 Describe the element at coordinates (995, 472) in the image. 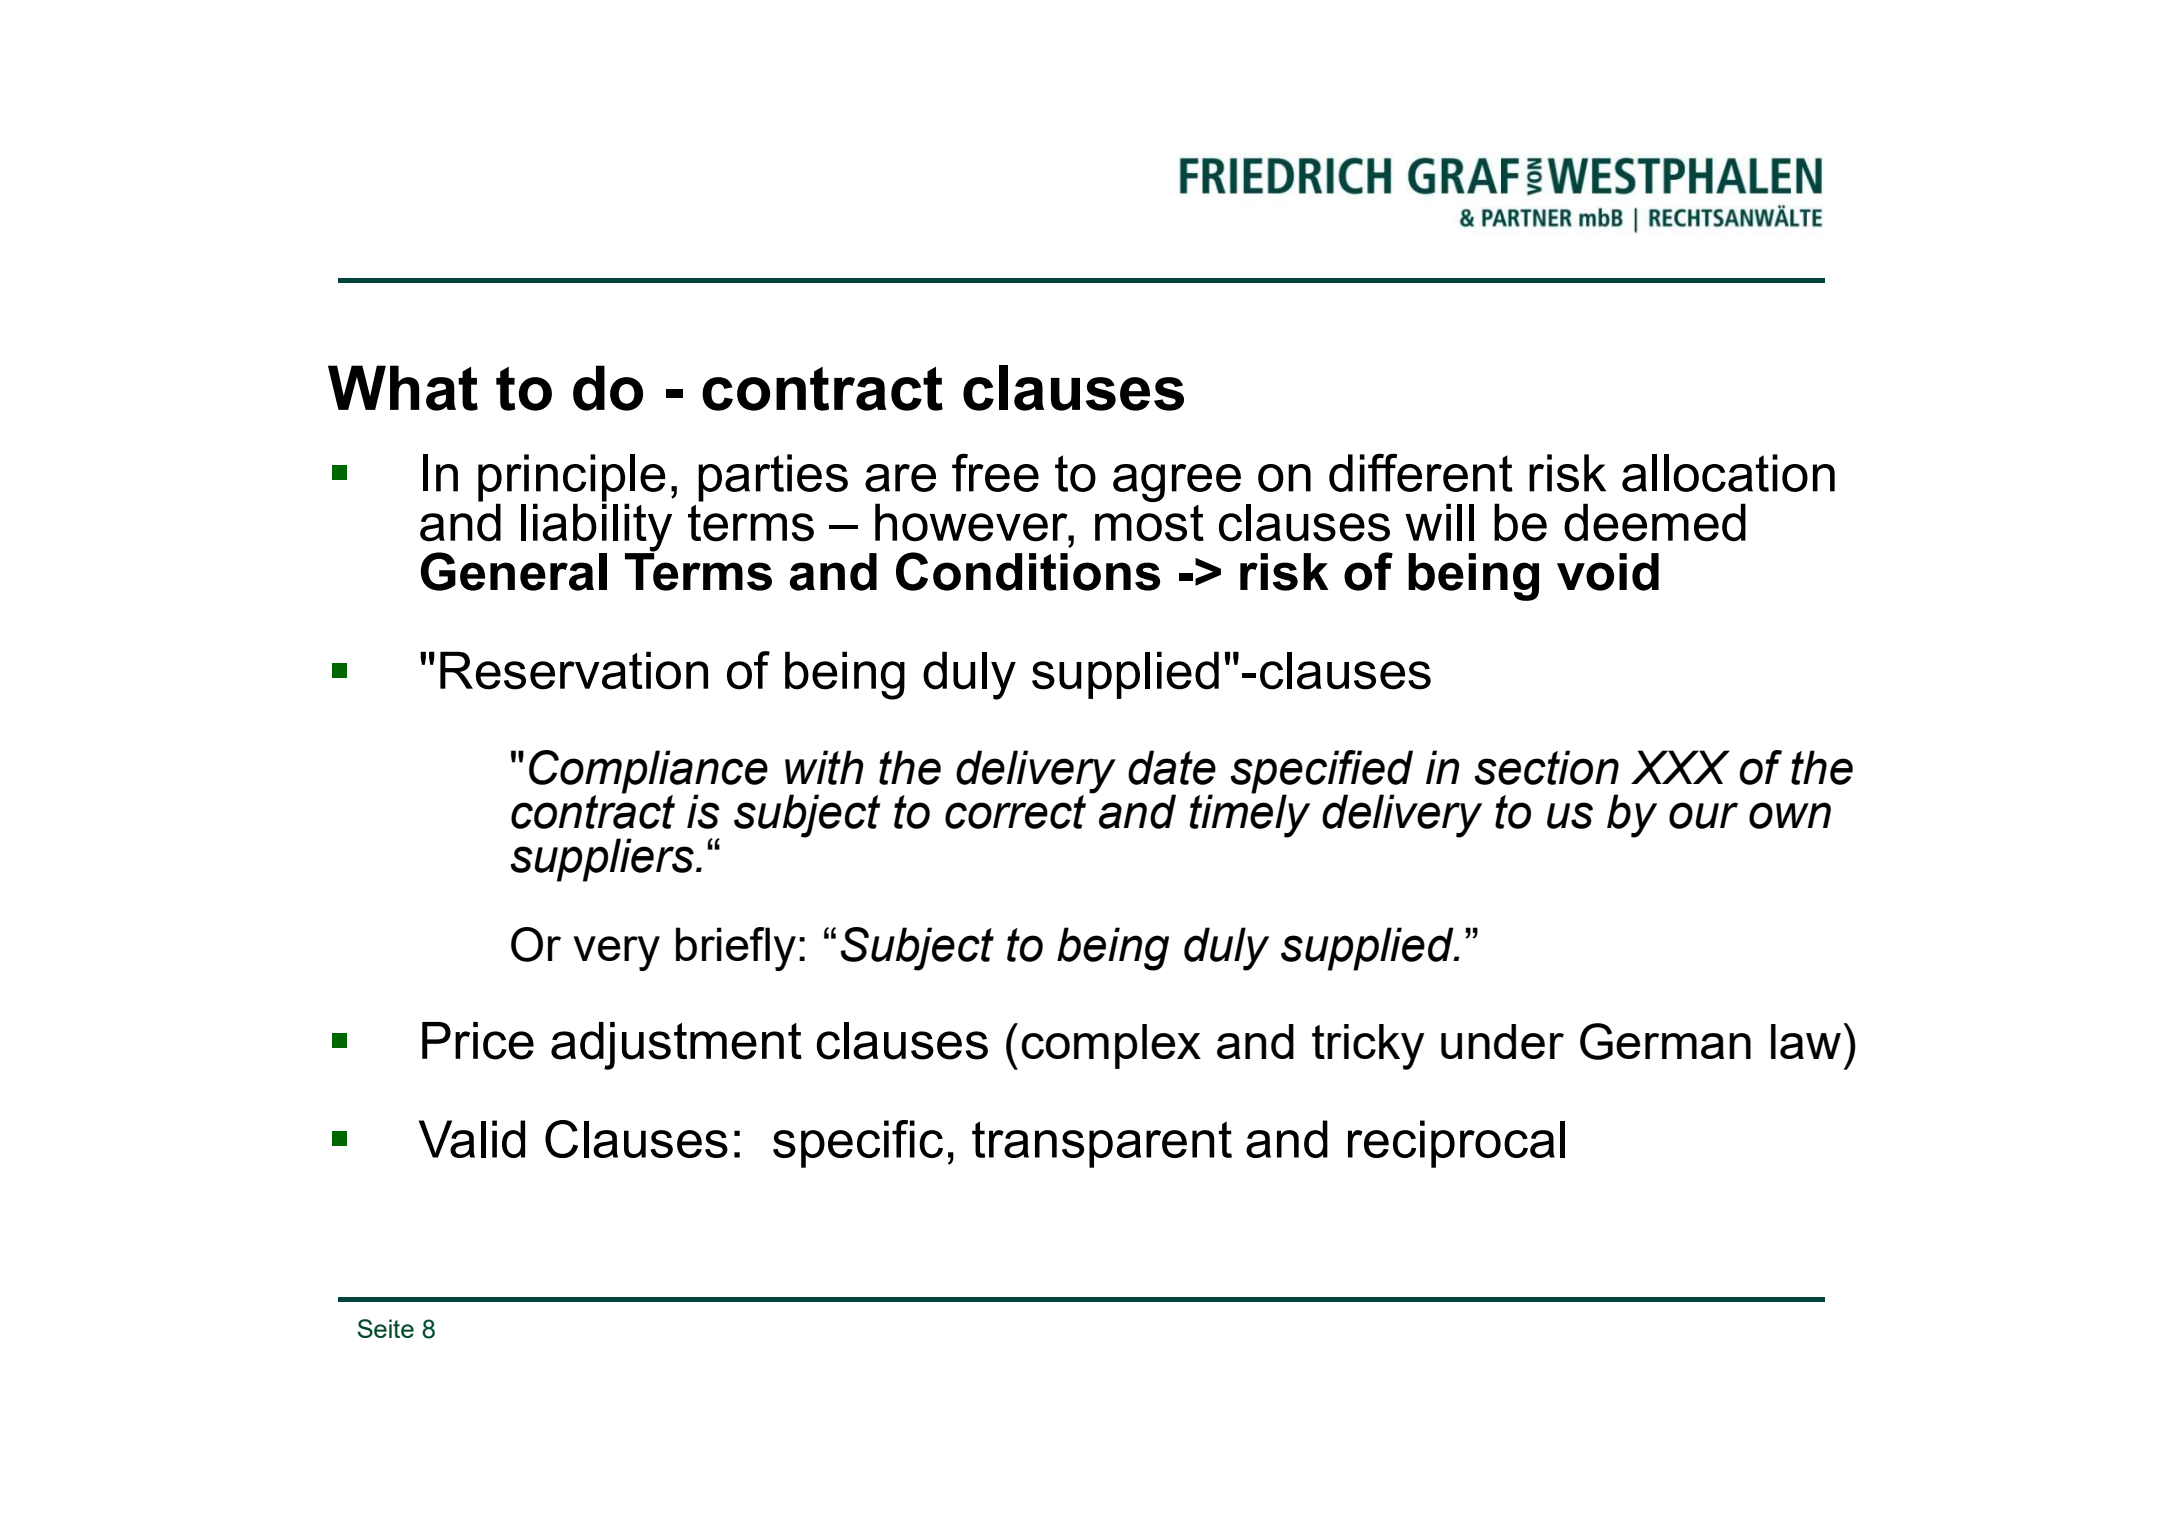

I see `free` at that location.
